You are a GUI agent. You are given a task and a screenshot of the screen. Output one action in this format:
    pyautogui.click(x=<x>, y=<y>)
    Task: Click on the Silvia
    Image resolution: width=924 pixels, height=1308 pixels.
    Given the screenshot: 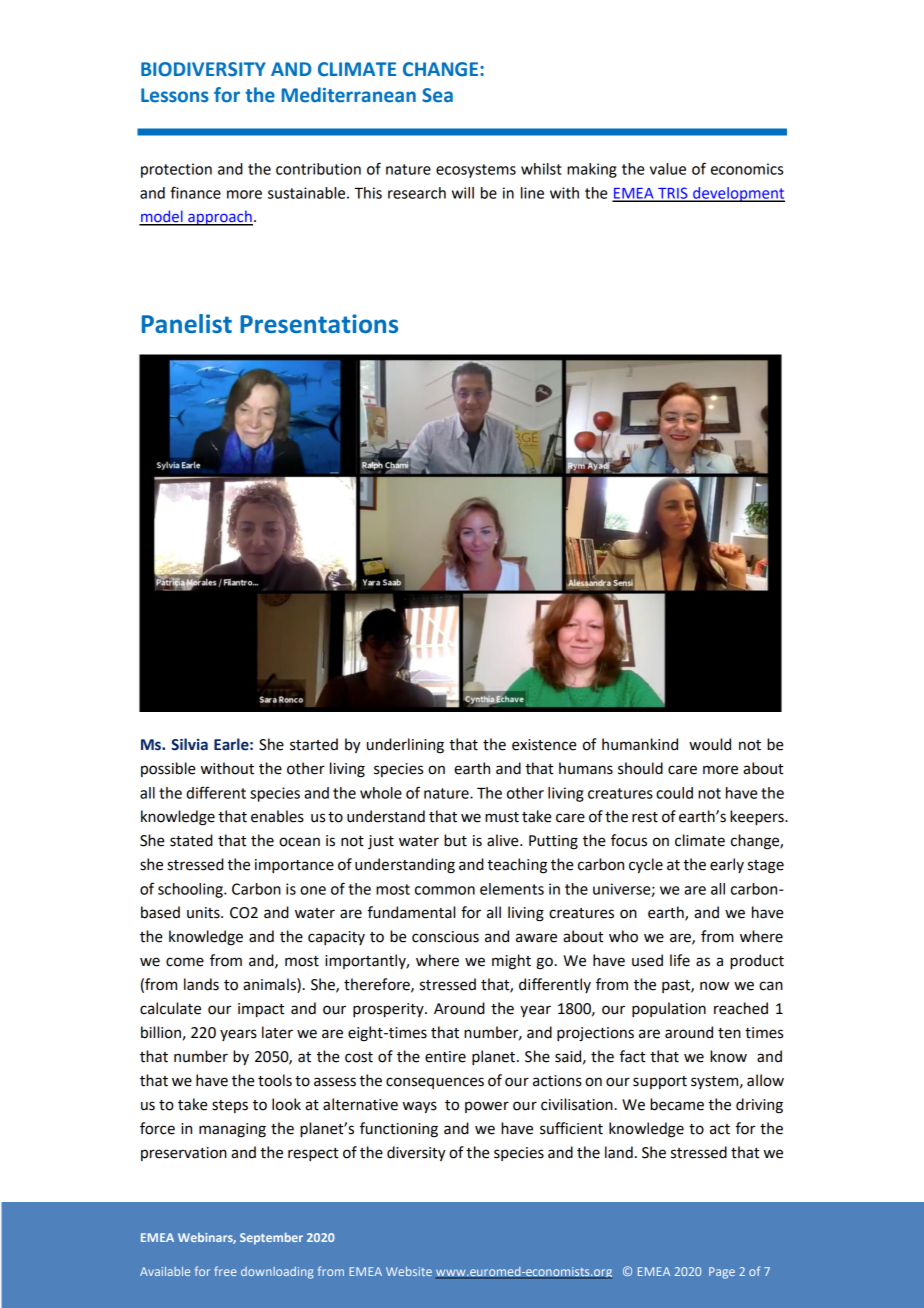 What is the action you would take?
    pyautogui.click(x=189, y=744)
